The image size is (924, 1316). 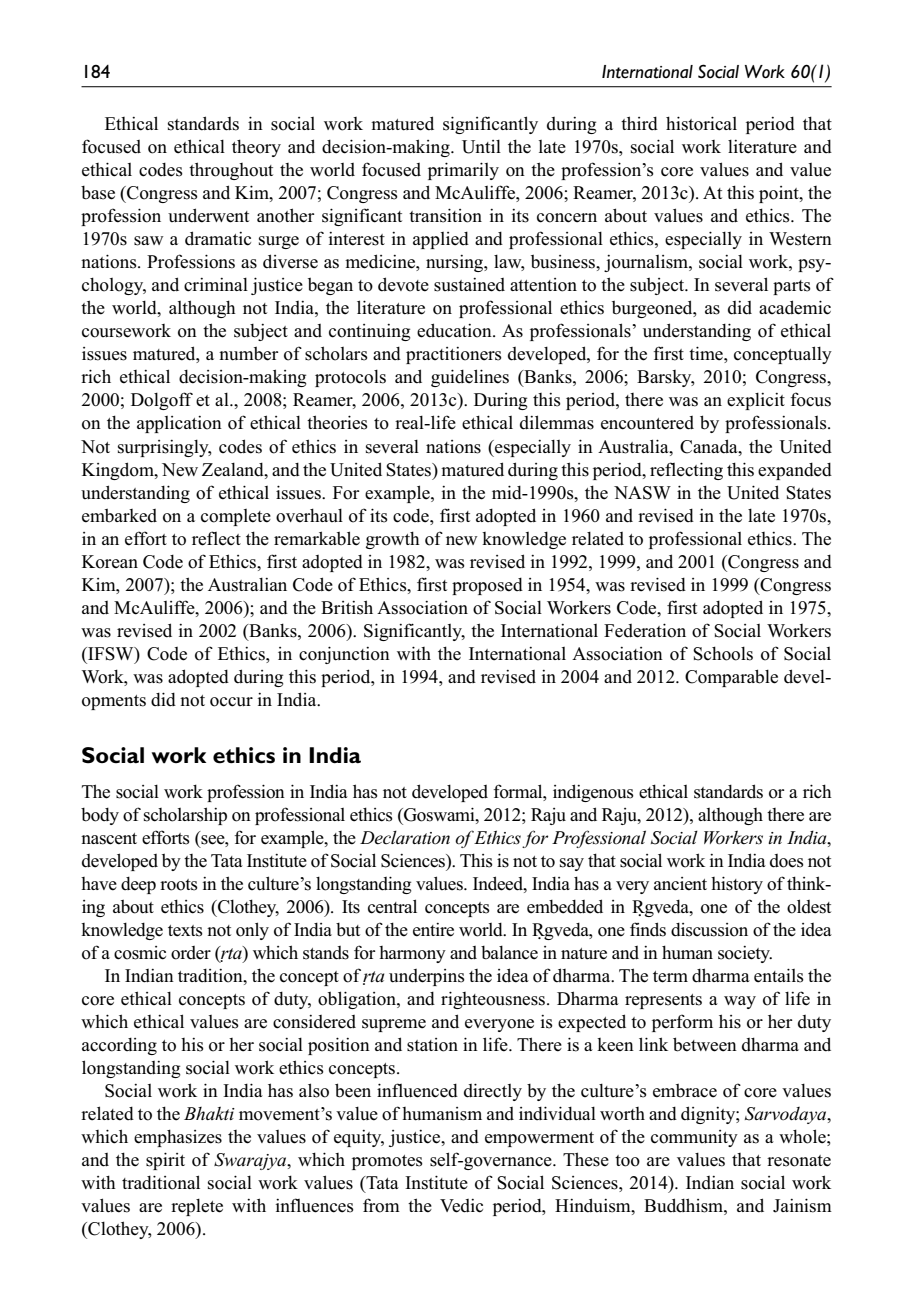 What do you see at coordinates (723, 653) in the screenshot?
I see `Schools` at bounding box center [723, 653].
